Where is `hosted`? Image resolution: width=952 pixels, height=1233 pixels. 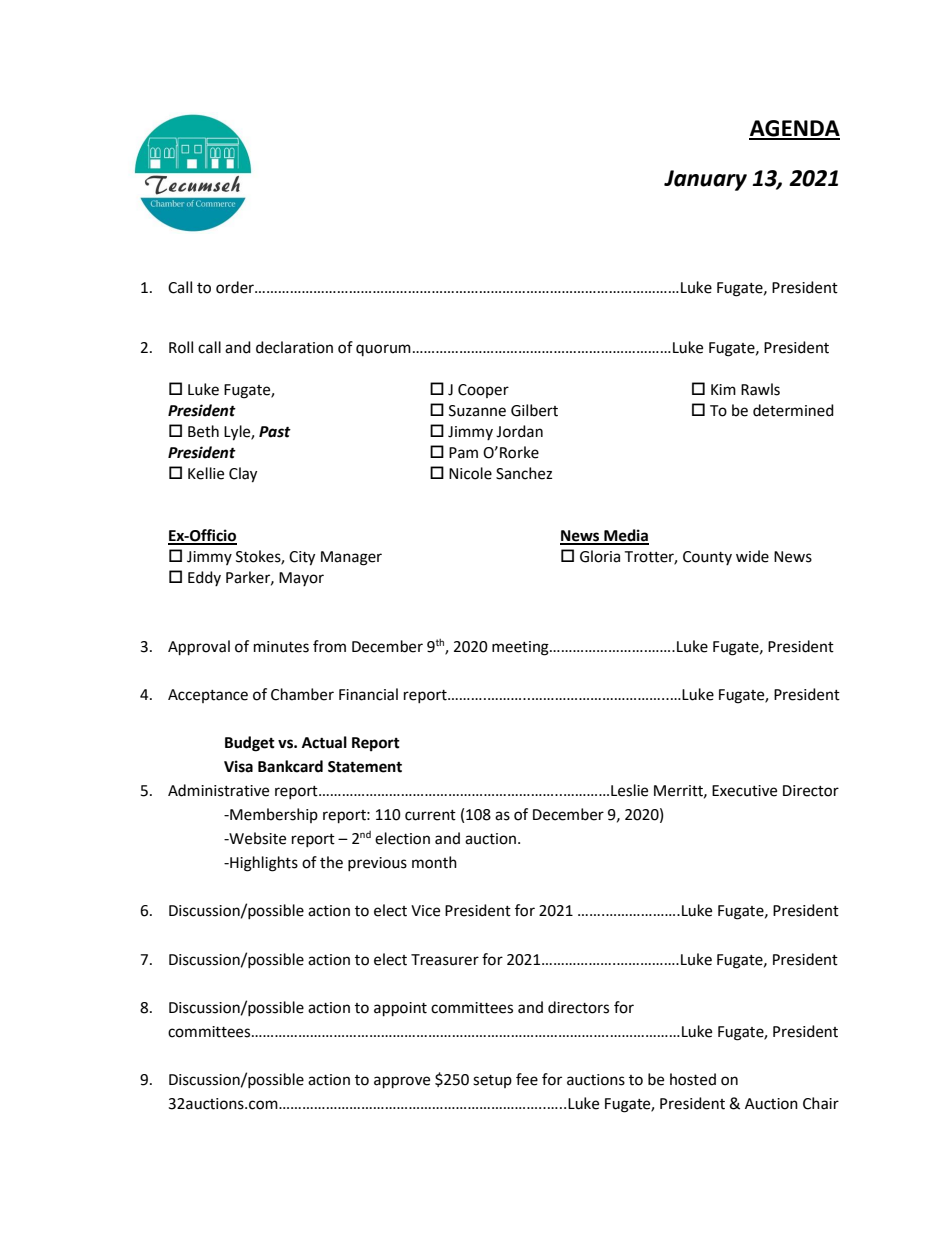
hosted is located at coordinates (693, 1079).
